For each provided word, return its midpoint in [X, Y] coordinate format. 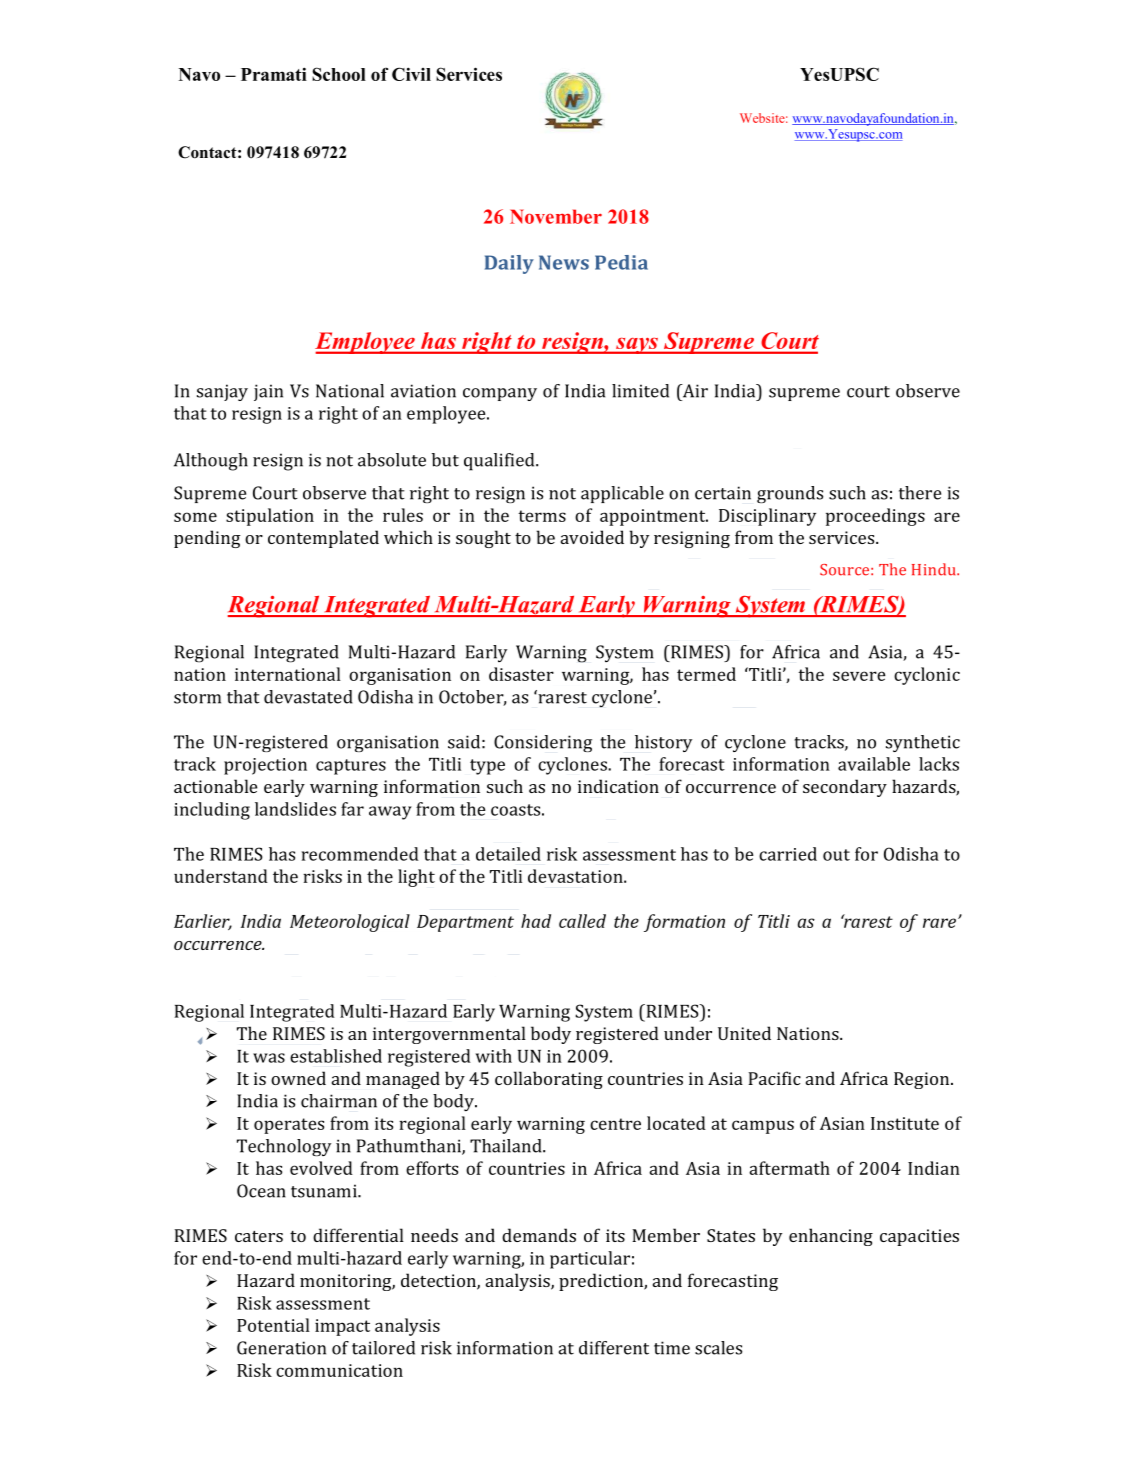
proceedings [875, 517]
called [582, 921]
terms [542, 516]
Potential [273, 1325]
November [556, 216]
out [836, 855]
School [339, 74]
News [564, 262]
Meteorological [350, 923]
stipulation [270, 517]
